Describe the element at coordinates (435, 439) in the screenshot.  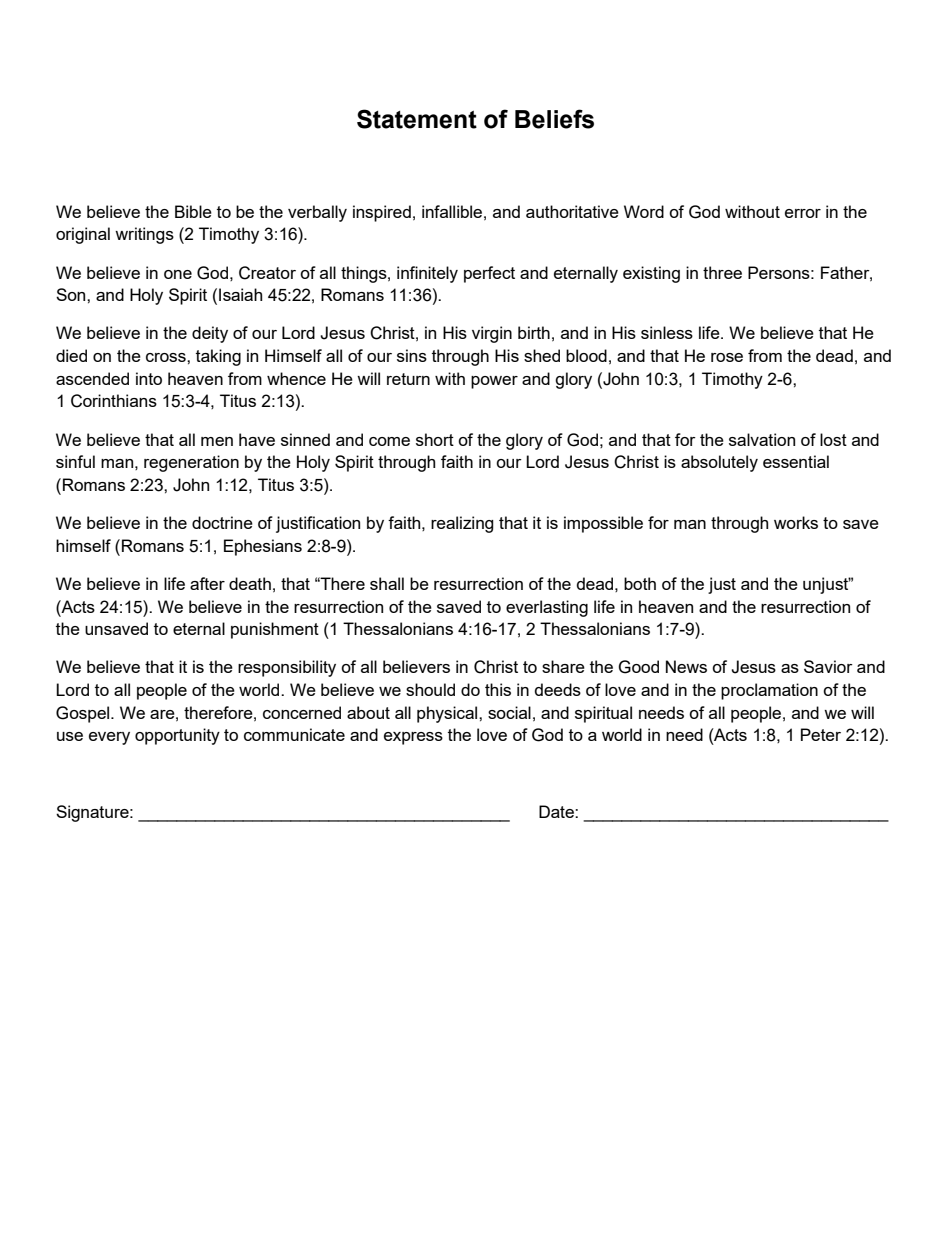
I see `short` at that location.
